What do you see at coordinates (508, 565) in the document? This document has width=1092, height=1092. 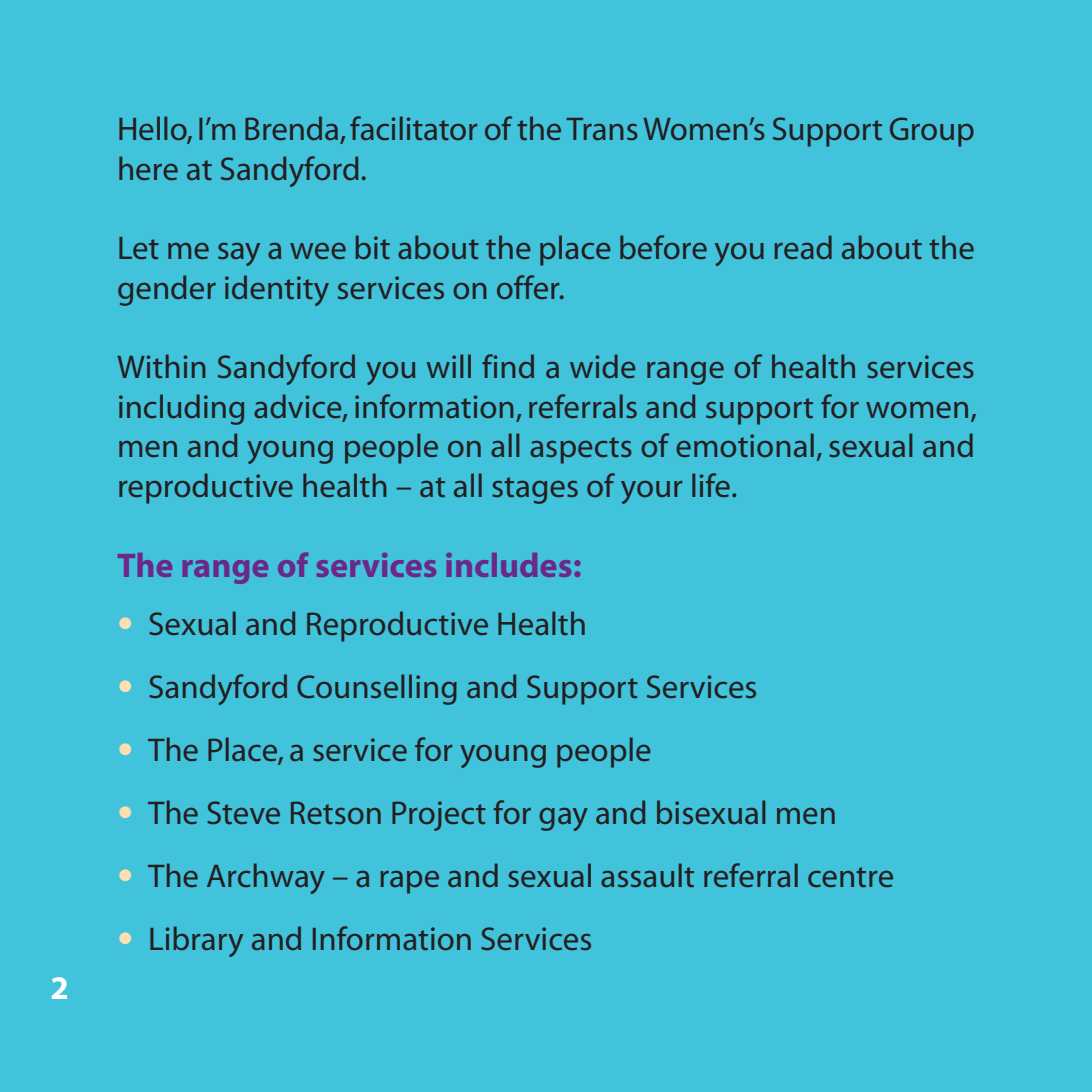 I see `includes` at bounding box center [508, 565].
